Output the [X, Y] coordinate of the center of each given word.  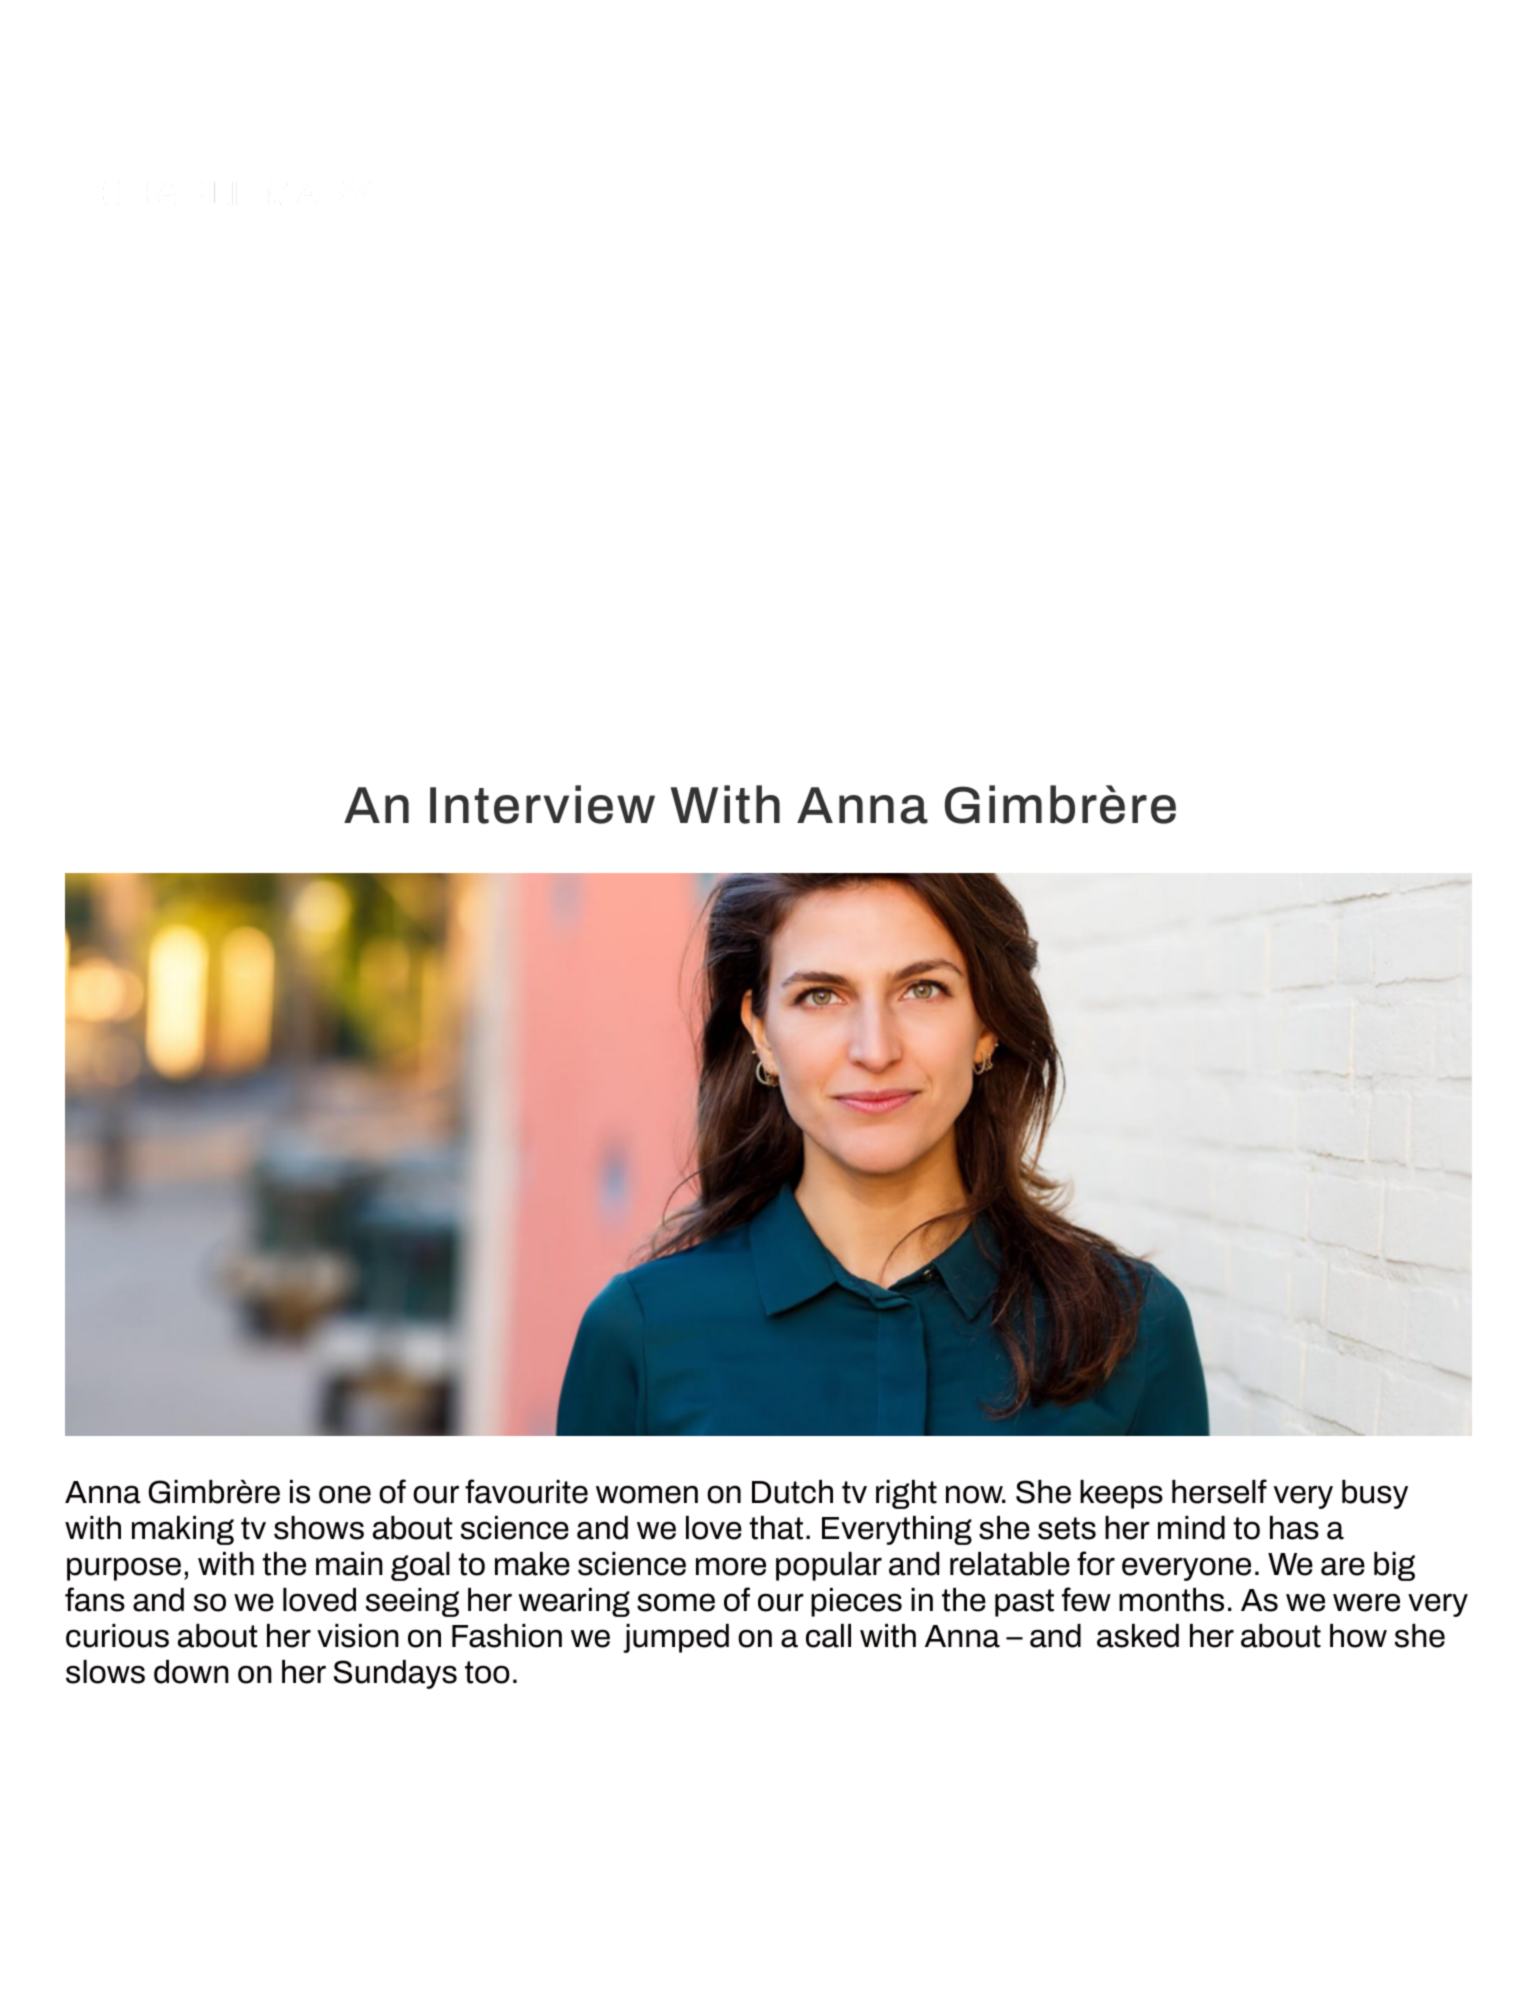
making [183, 1530]
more [731, 1566]
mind [1191, 1528]
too [487, 1672]
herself [1219, 1491]
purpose [124, 1569]
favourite [526, 1491]
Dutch [792, 1492]
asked [1138, 1636]
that [776, 1528]
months [1171, 1600]
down [191, 1672]
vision [358, 1636]
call [828, 1636]
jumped [676, 1638]
